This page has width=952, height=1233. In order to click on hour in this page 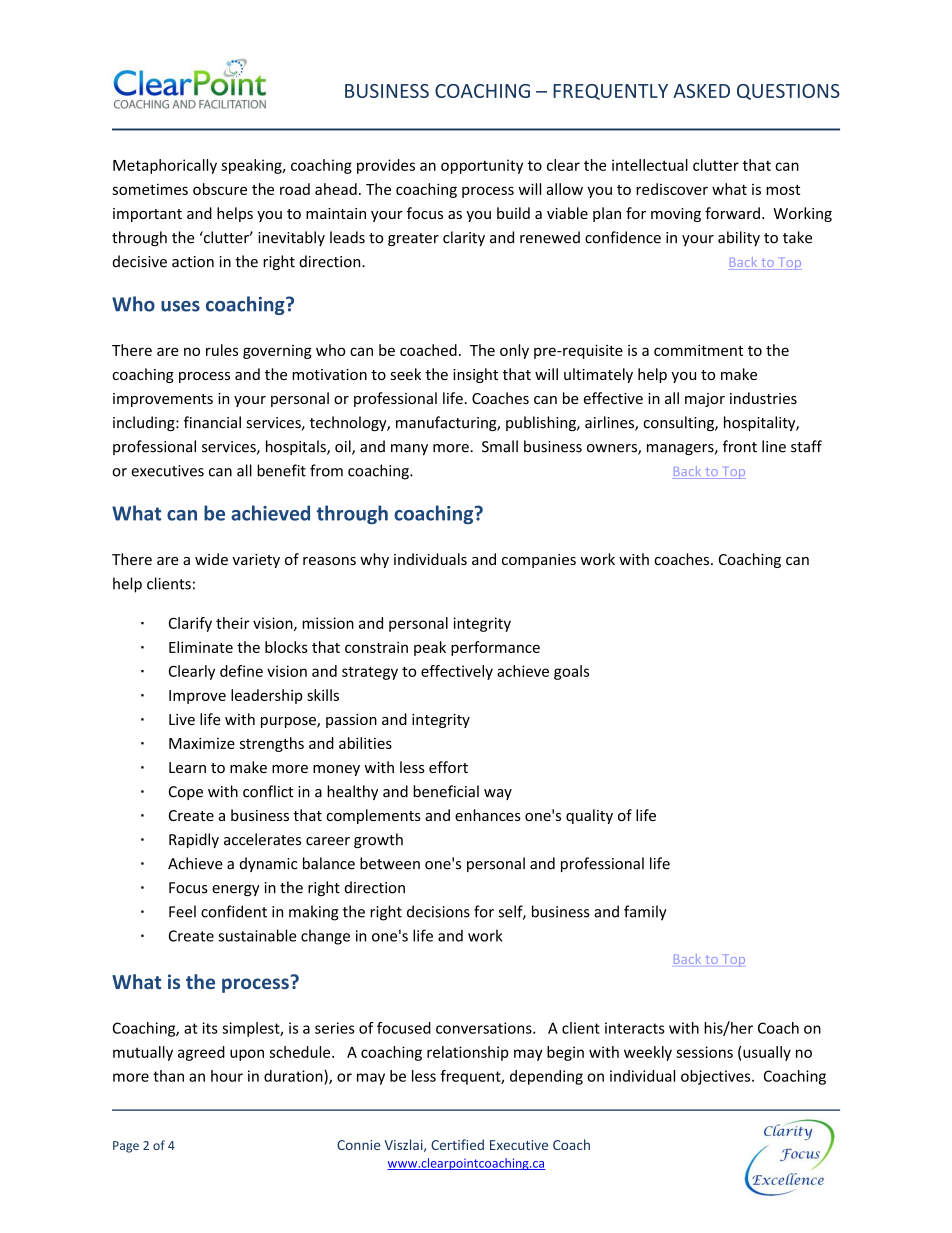, I will do `click(227, 1076)`.
